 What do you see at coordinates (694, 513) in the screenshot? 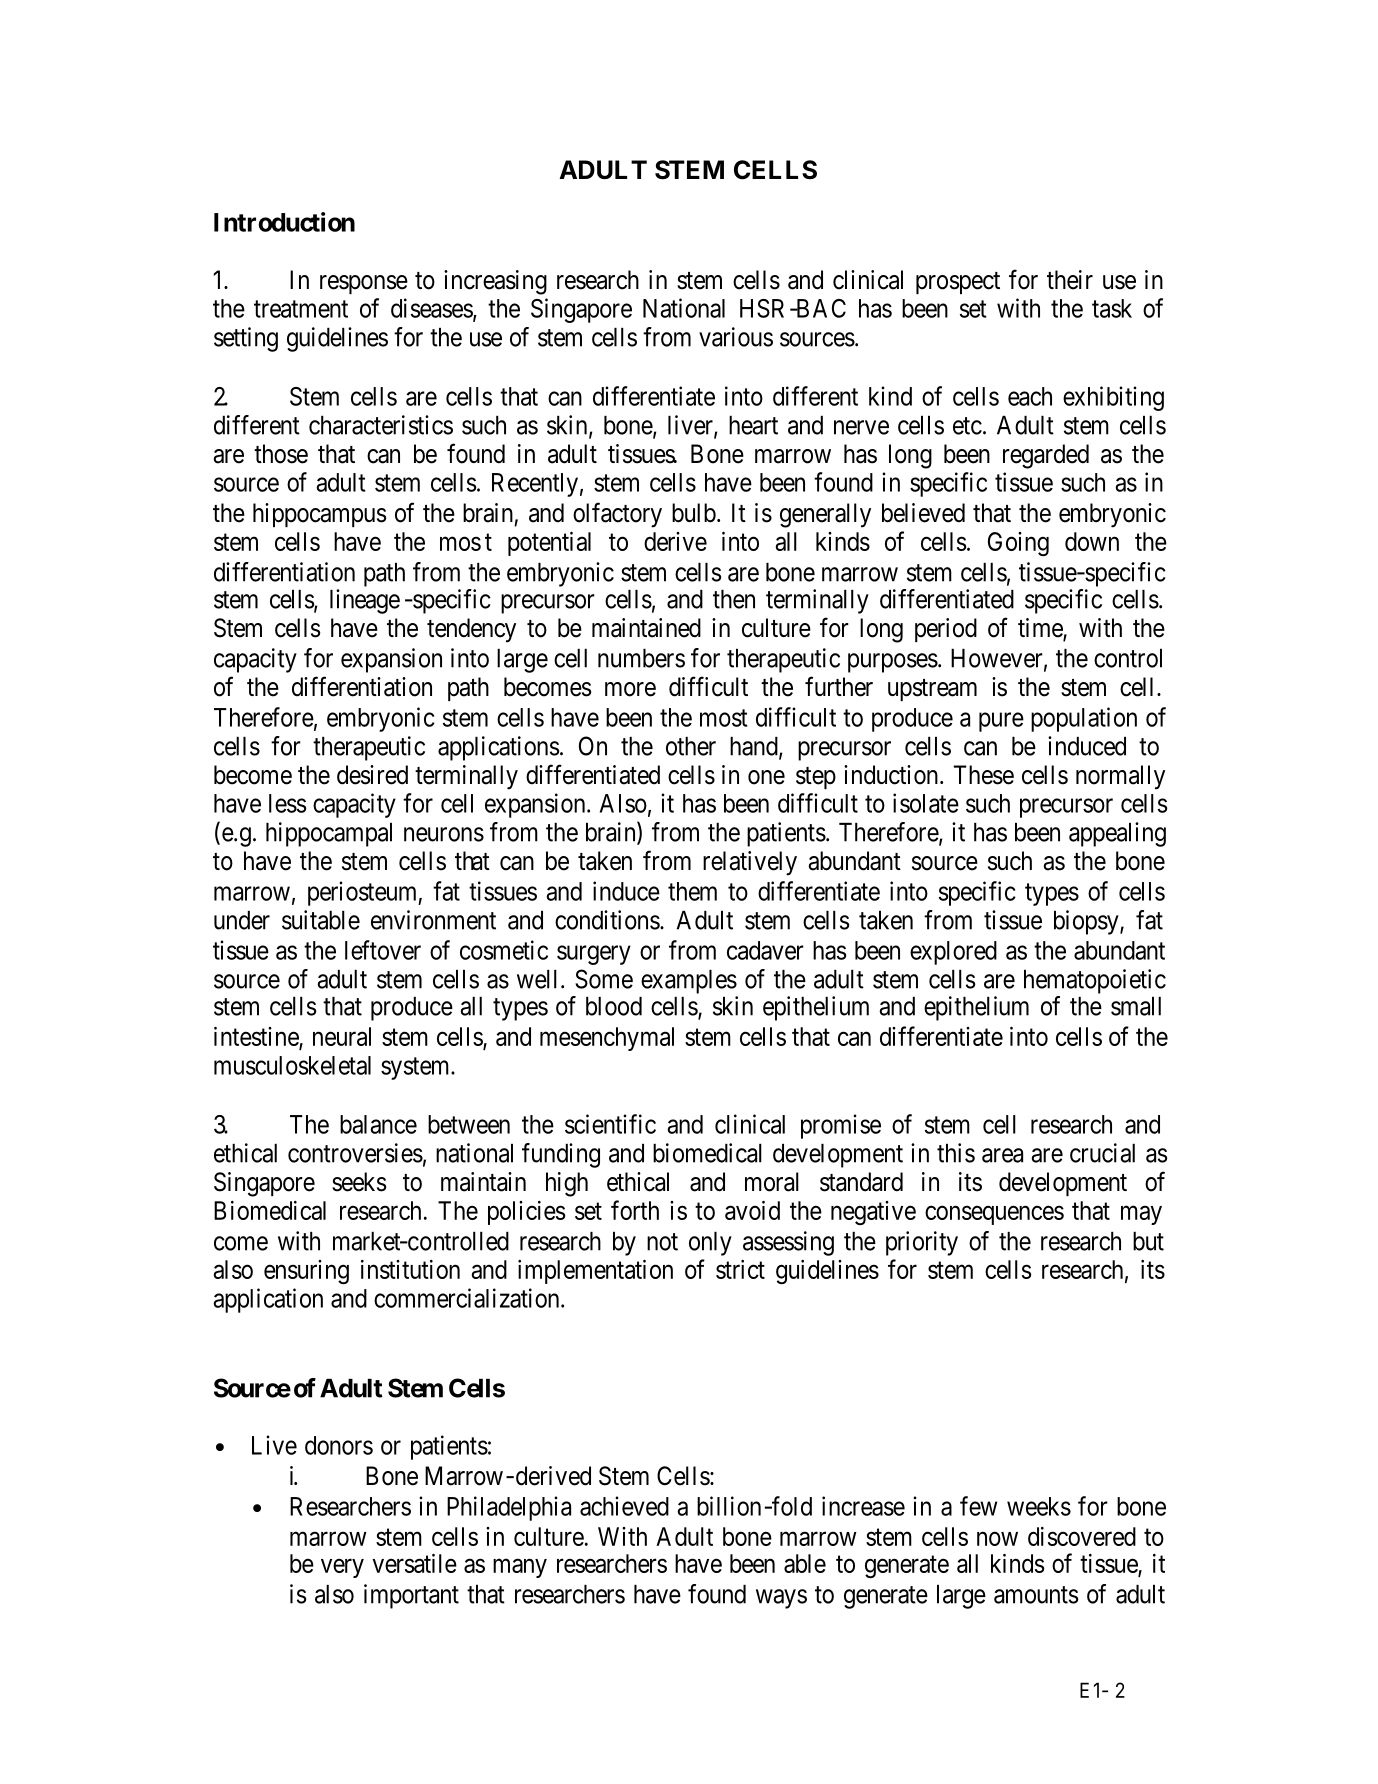
I see `bulb` at bounding box center [694, 513].
